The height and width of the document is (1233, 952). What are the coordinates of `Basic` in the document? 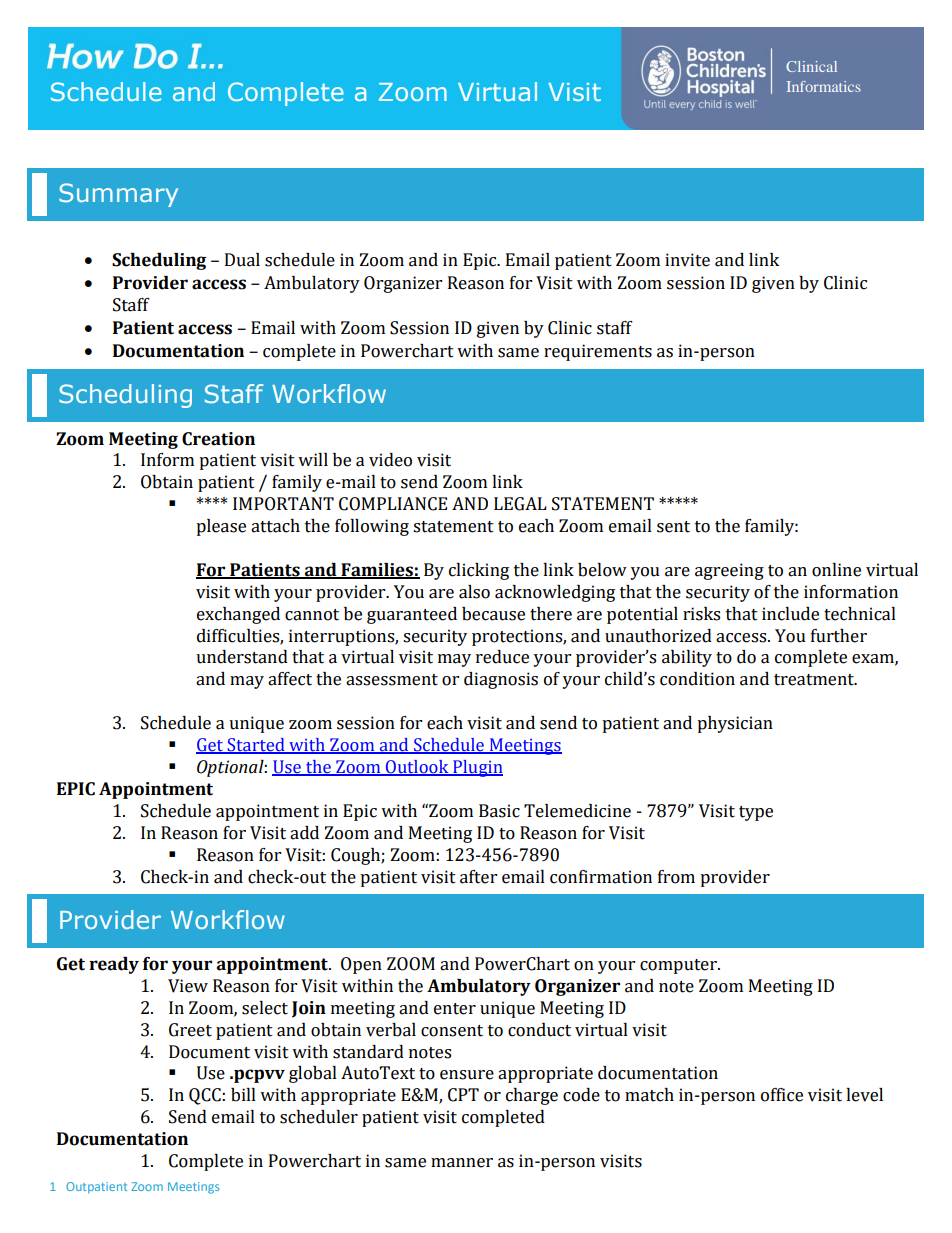 It's located at (499, 811).
